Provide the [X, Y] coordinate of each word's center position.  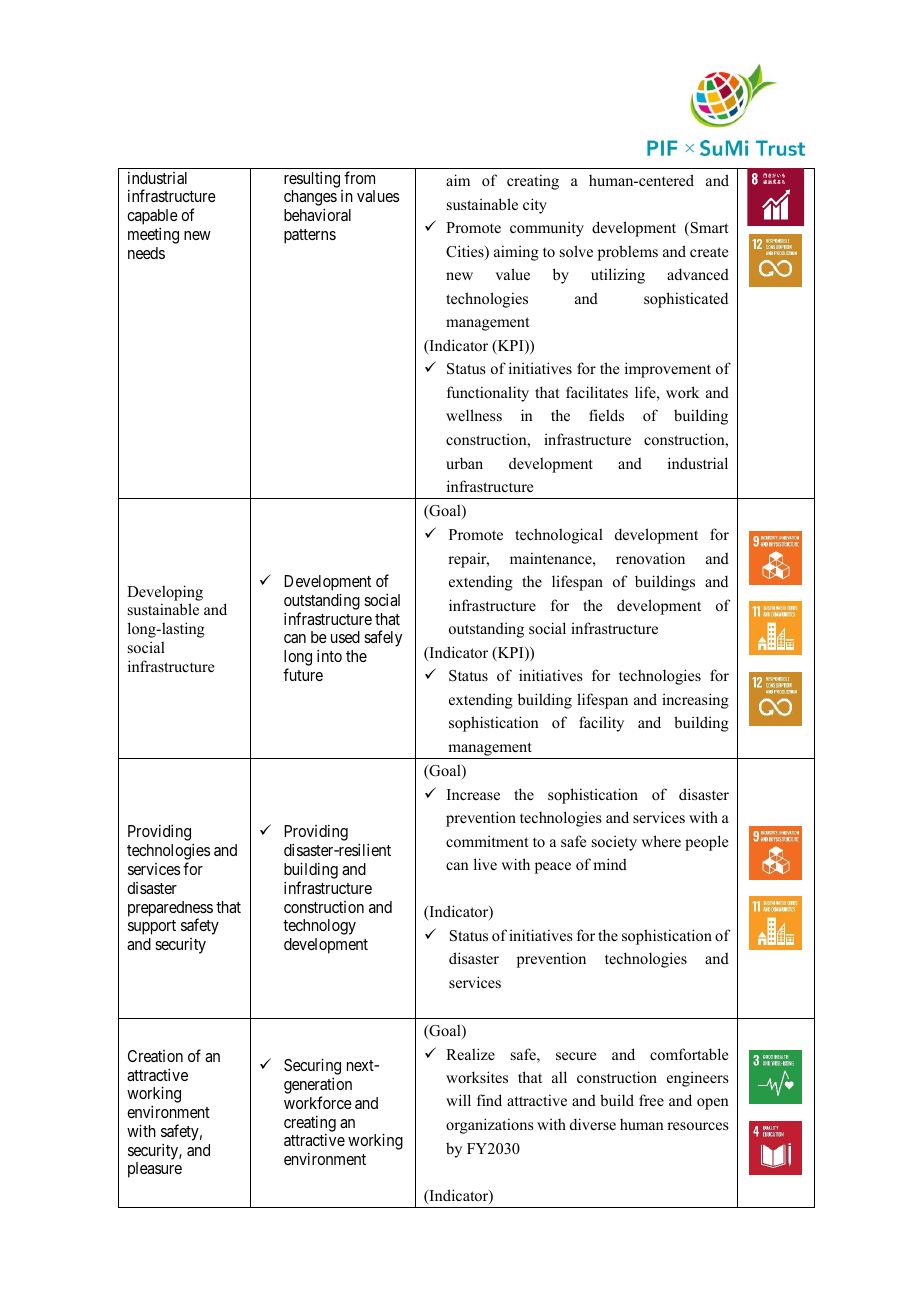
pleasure [155, 1170]
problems [628, 253]
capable [152, 218]
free [651, 1100]
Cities [466, 252]
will [458, 1100]
